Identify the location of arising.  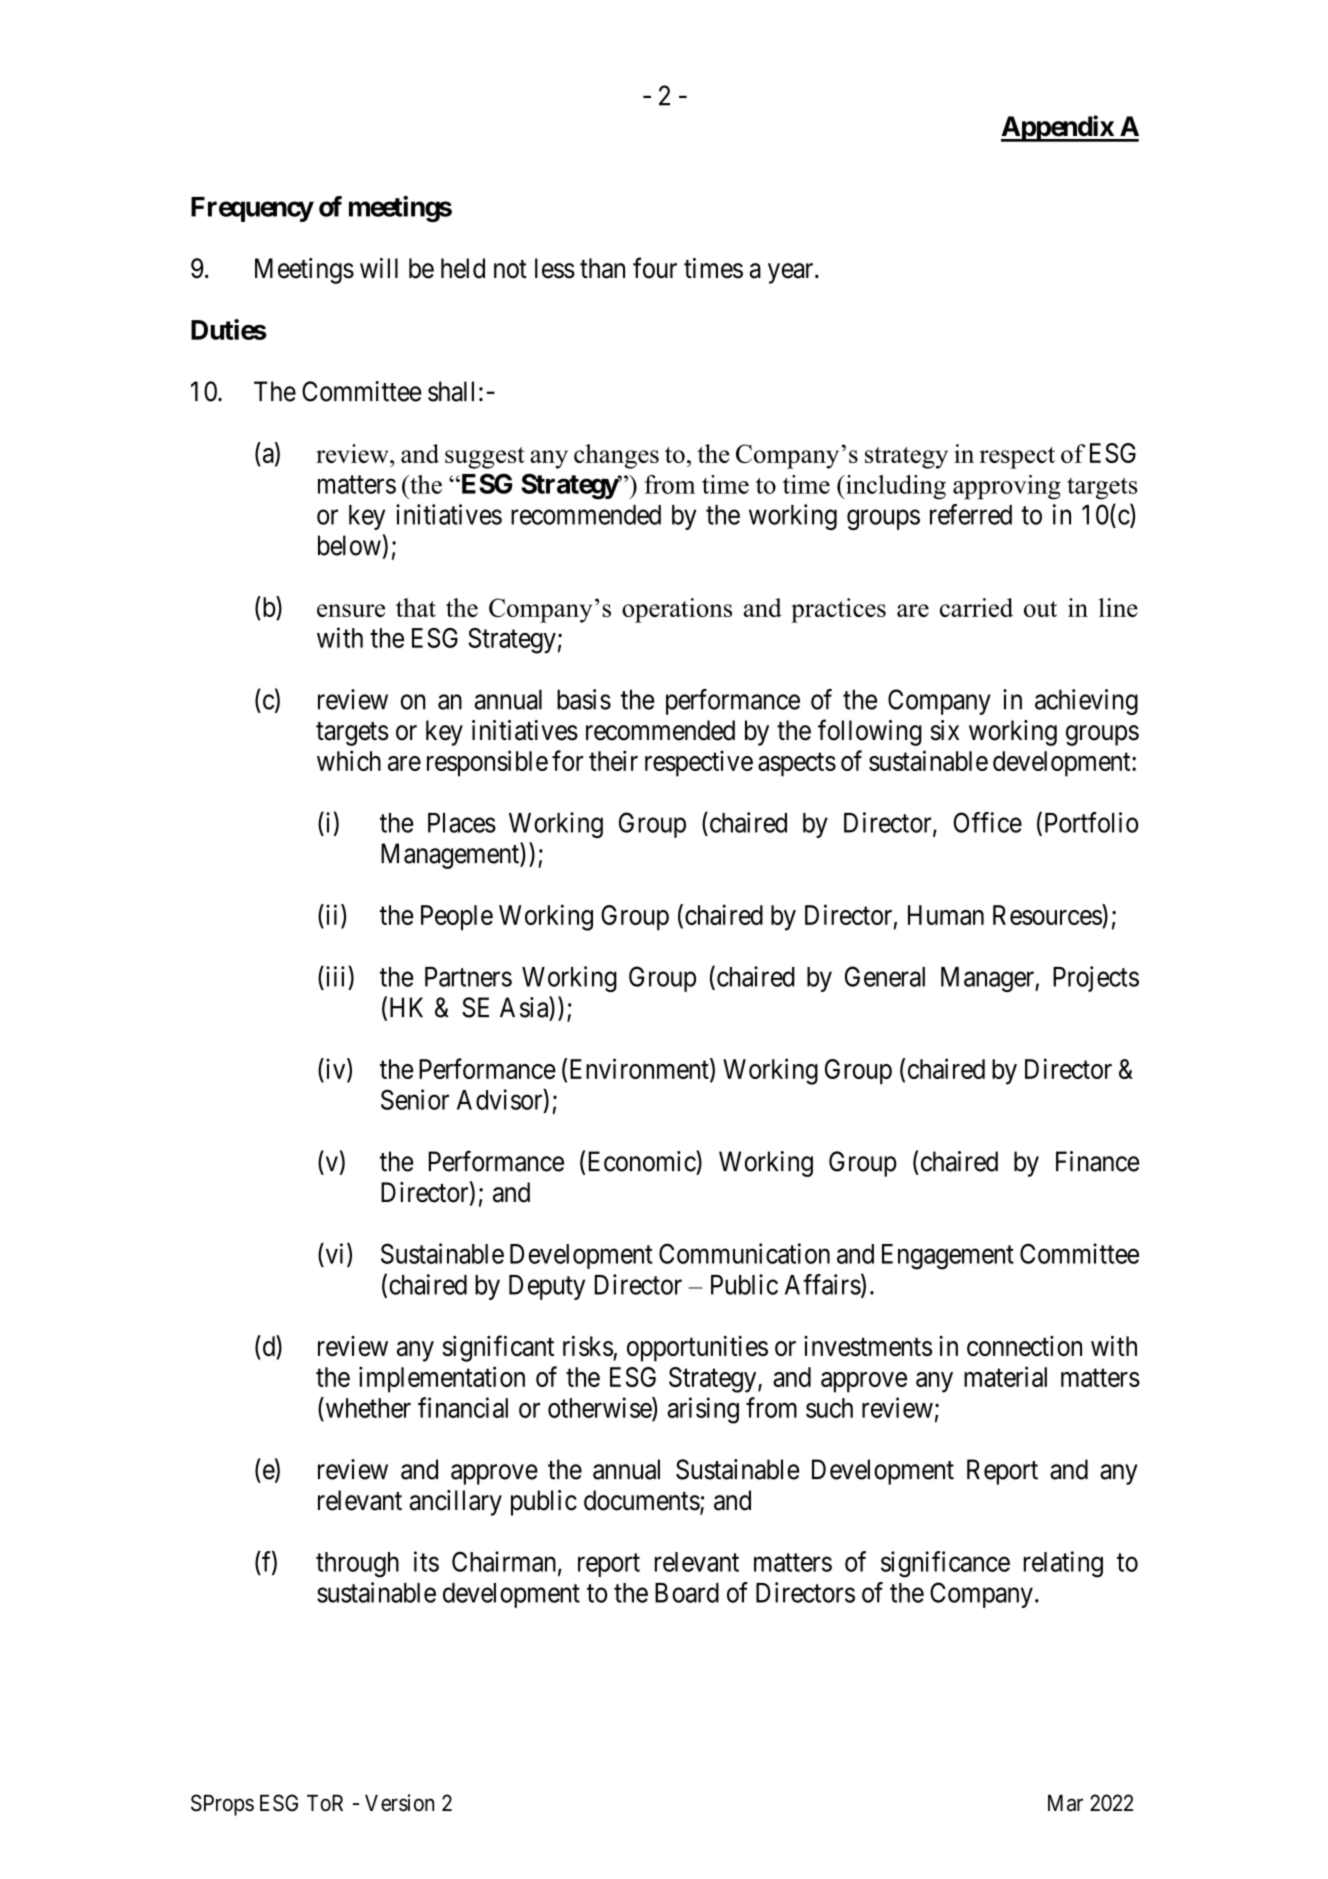
(703, 1410).
